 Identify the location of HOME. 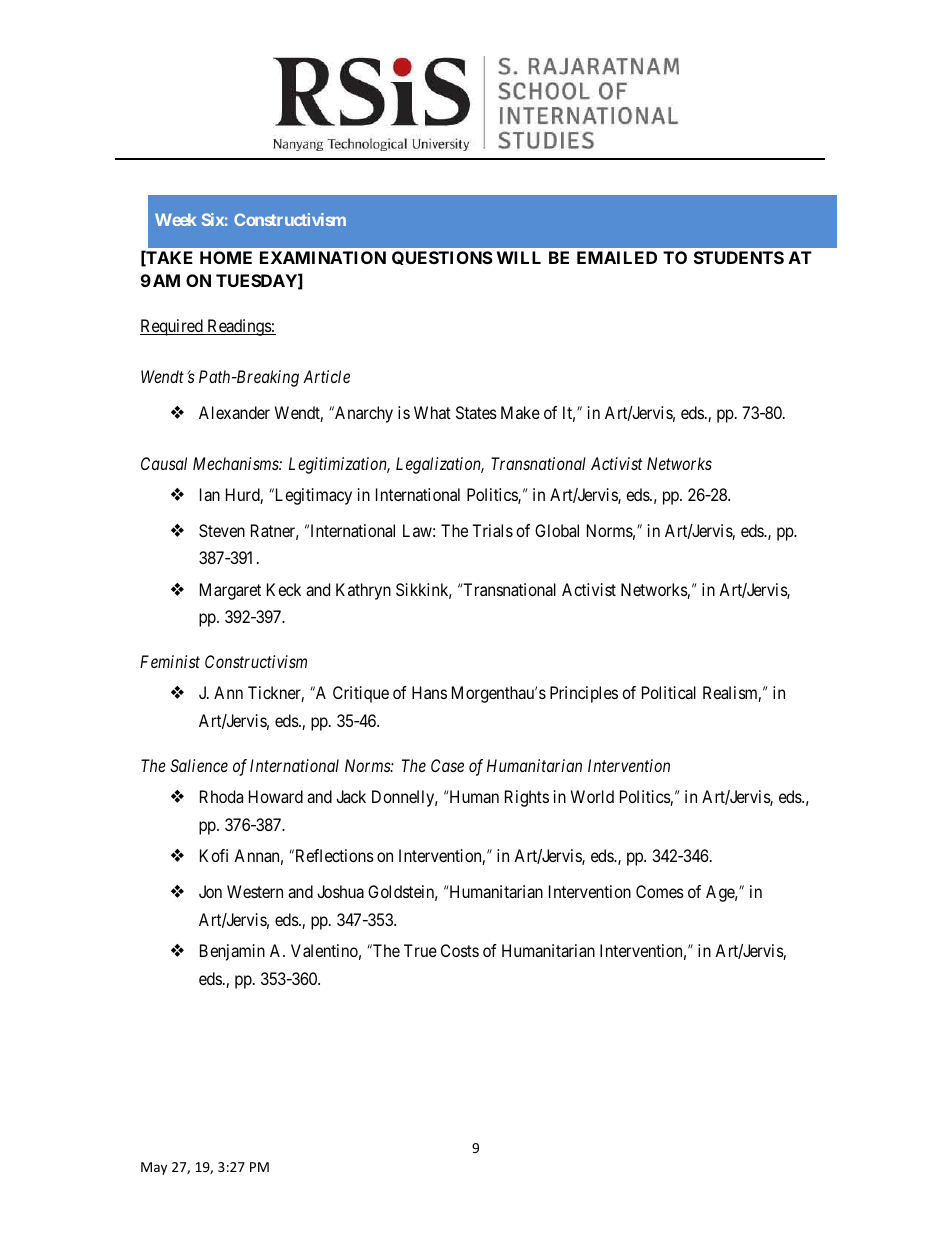
(226, 257).
